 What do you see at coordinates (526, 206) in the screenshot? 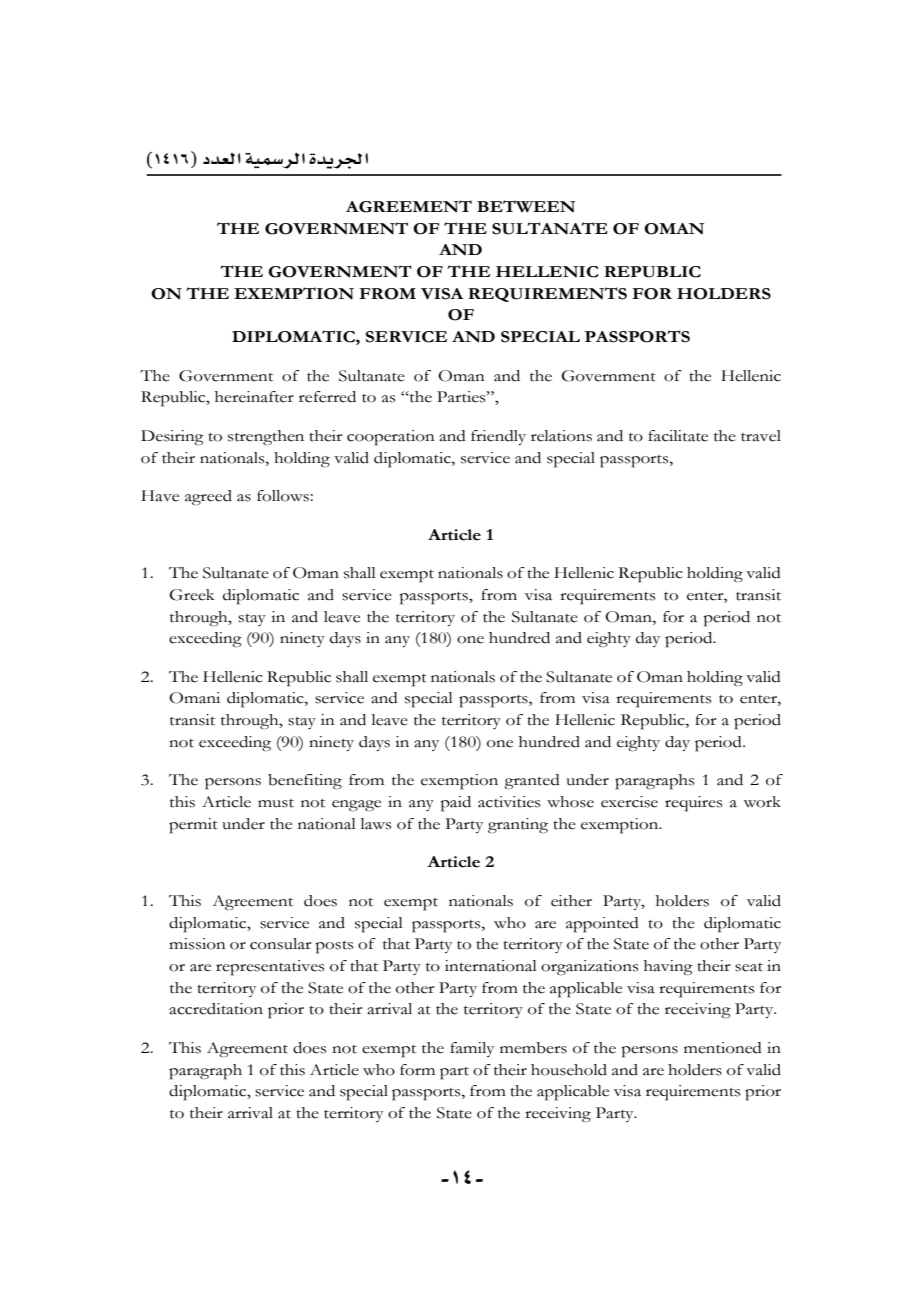
I see `BETWEEN` at bounding box center [526, 206].
